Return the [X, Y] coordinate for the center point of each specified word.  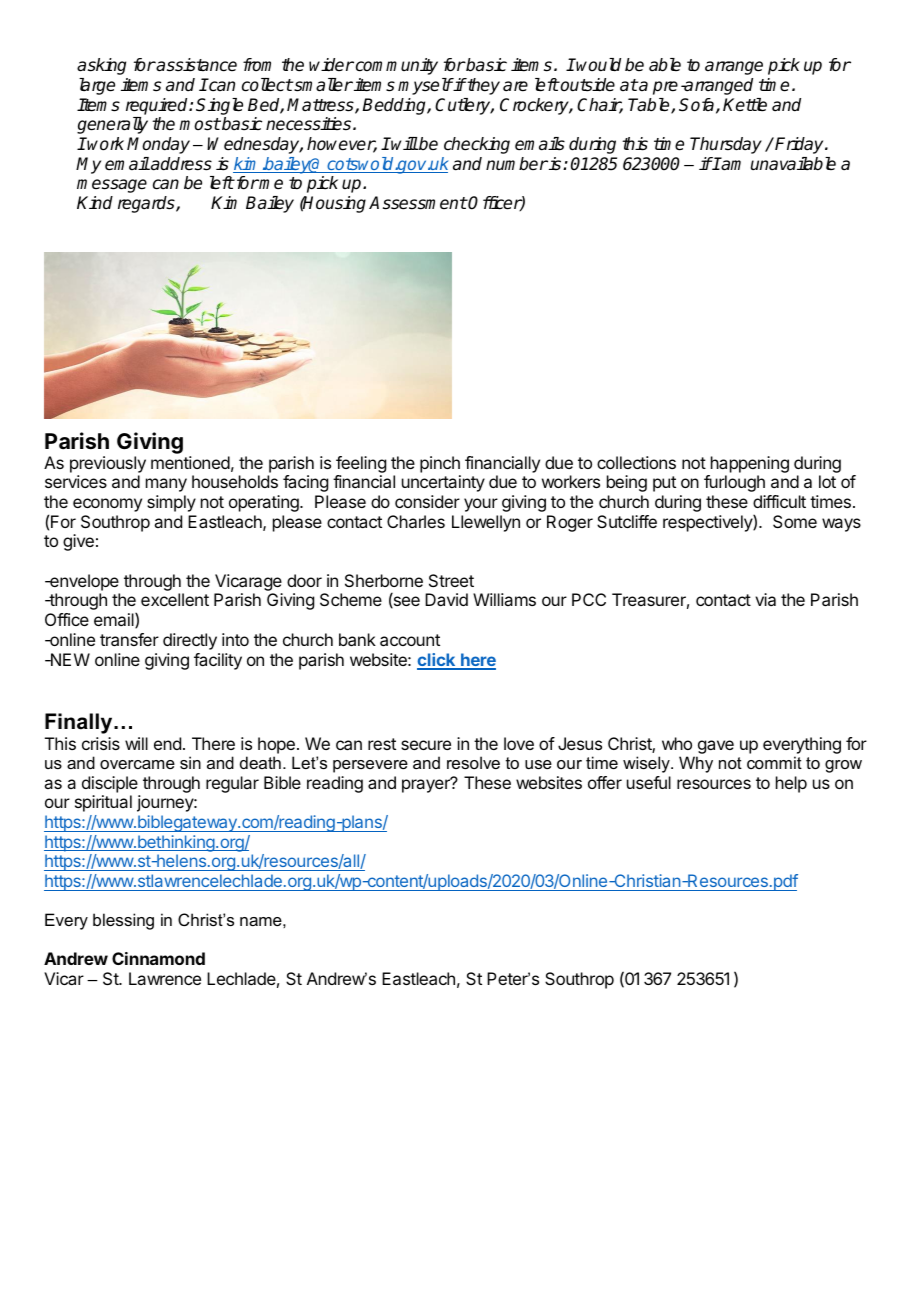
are [515, 86]
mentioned [190, 462]
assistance [196, 65]
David [446, 599]
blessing [123, 921]
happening [750, 464]
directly [190, 641]
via [765, 599]
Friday [800, 145]
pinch [440, 464]
